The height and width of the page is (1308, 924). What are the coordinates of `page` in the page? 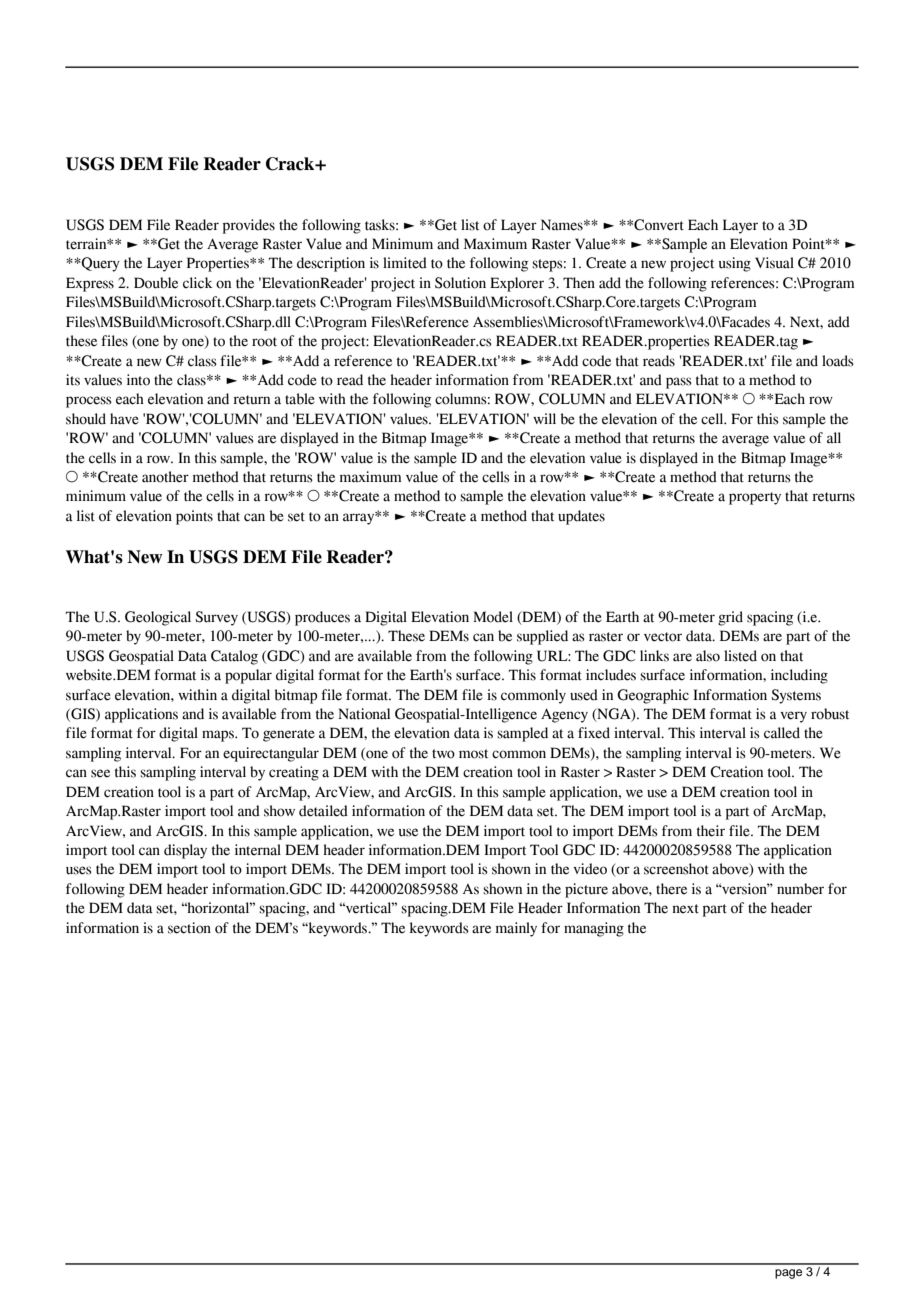 It's located at (788, 1274).
